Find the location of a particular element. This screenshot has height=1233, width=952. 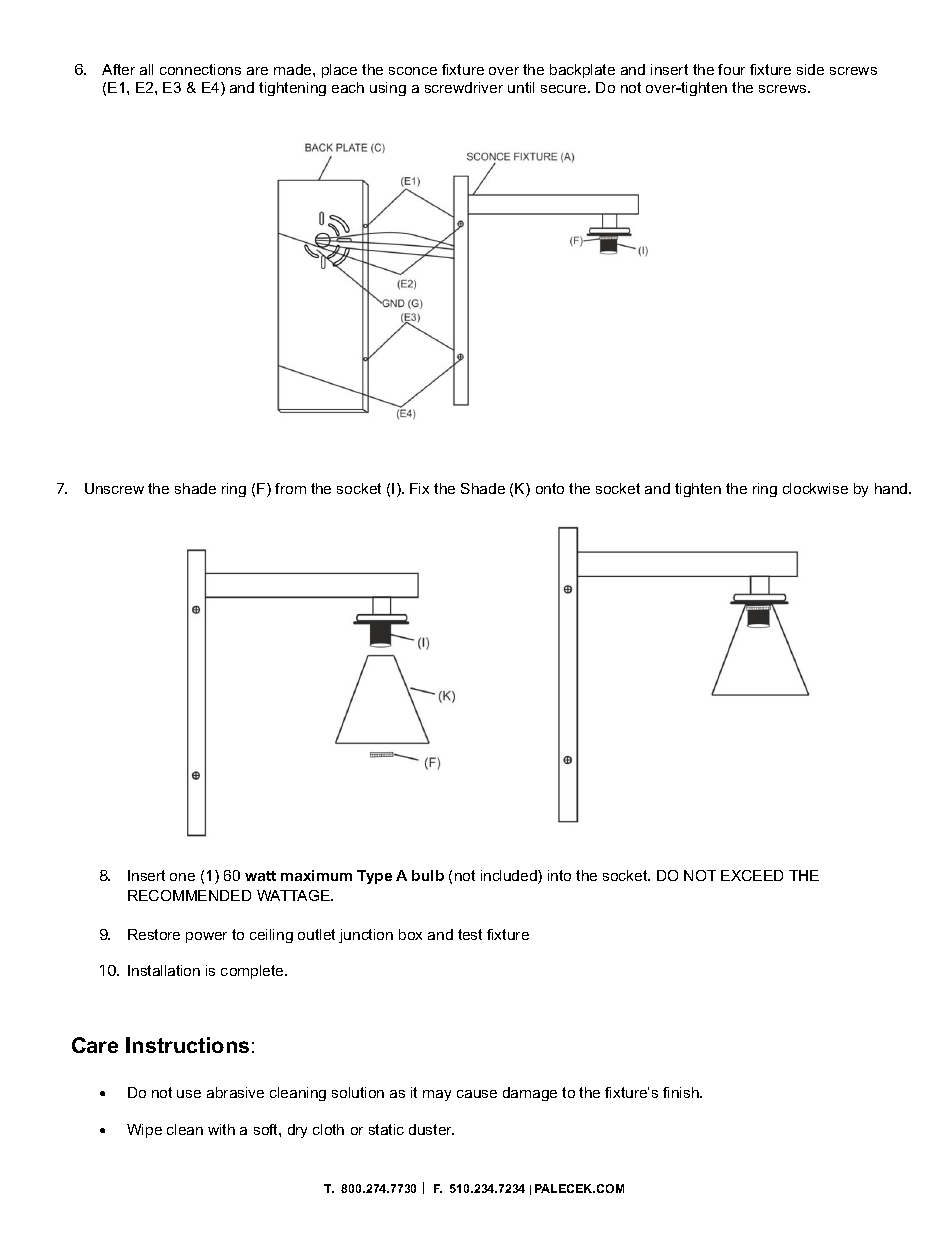

onto is located at coordinates (550, 488).
